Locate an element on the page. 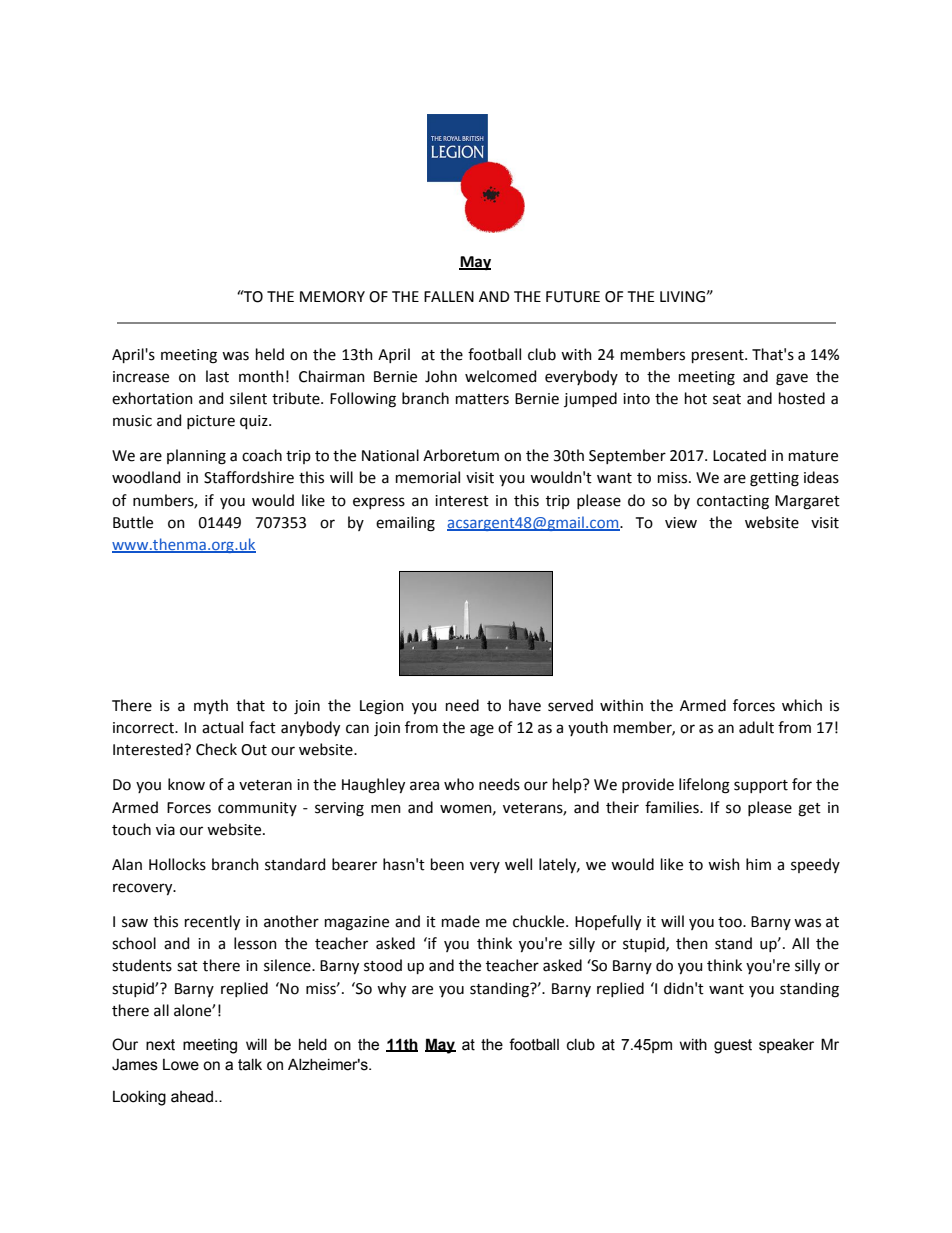 The width and height of the image is (952, 1233). why is located at coordinates (391, 989).
